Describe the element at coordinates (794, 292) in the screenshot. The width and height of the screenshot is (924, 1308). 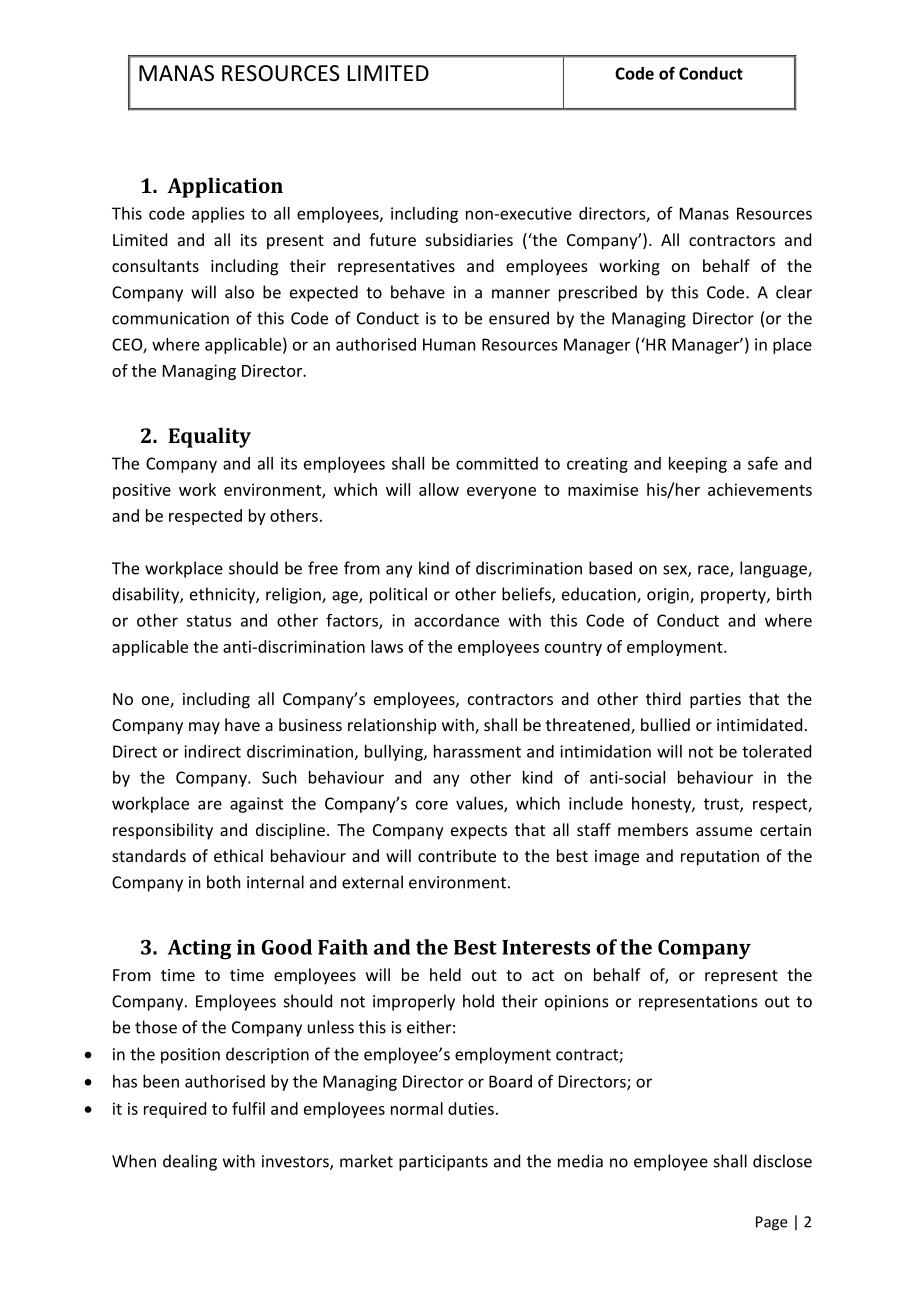
I see `clear` at that location.
